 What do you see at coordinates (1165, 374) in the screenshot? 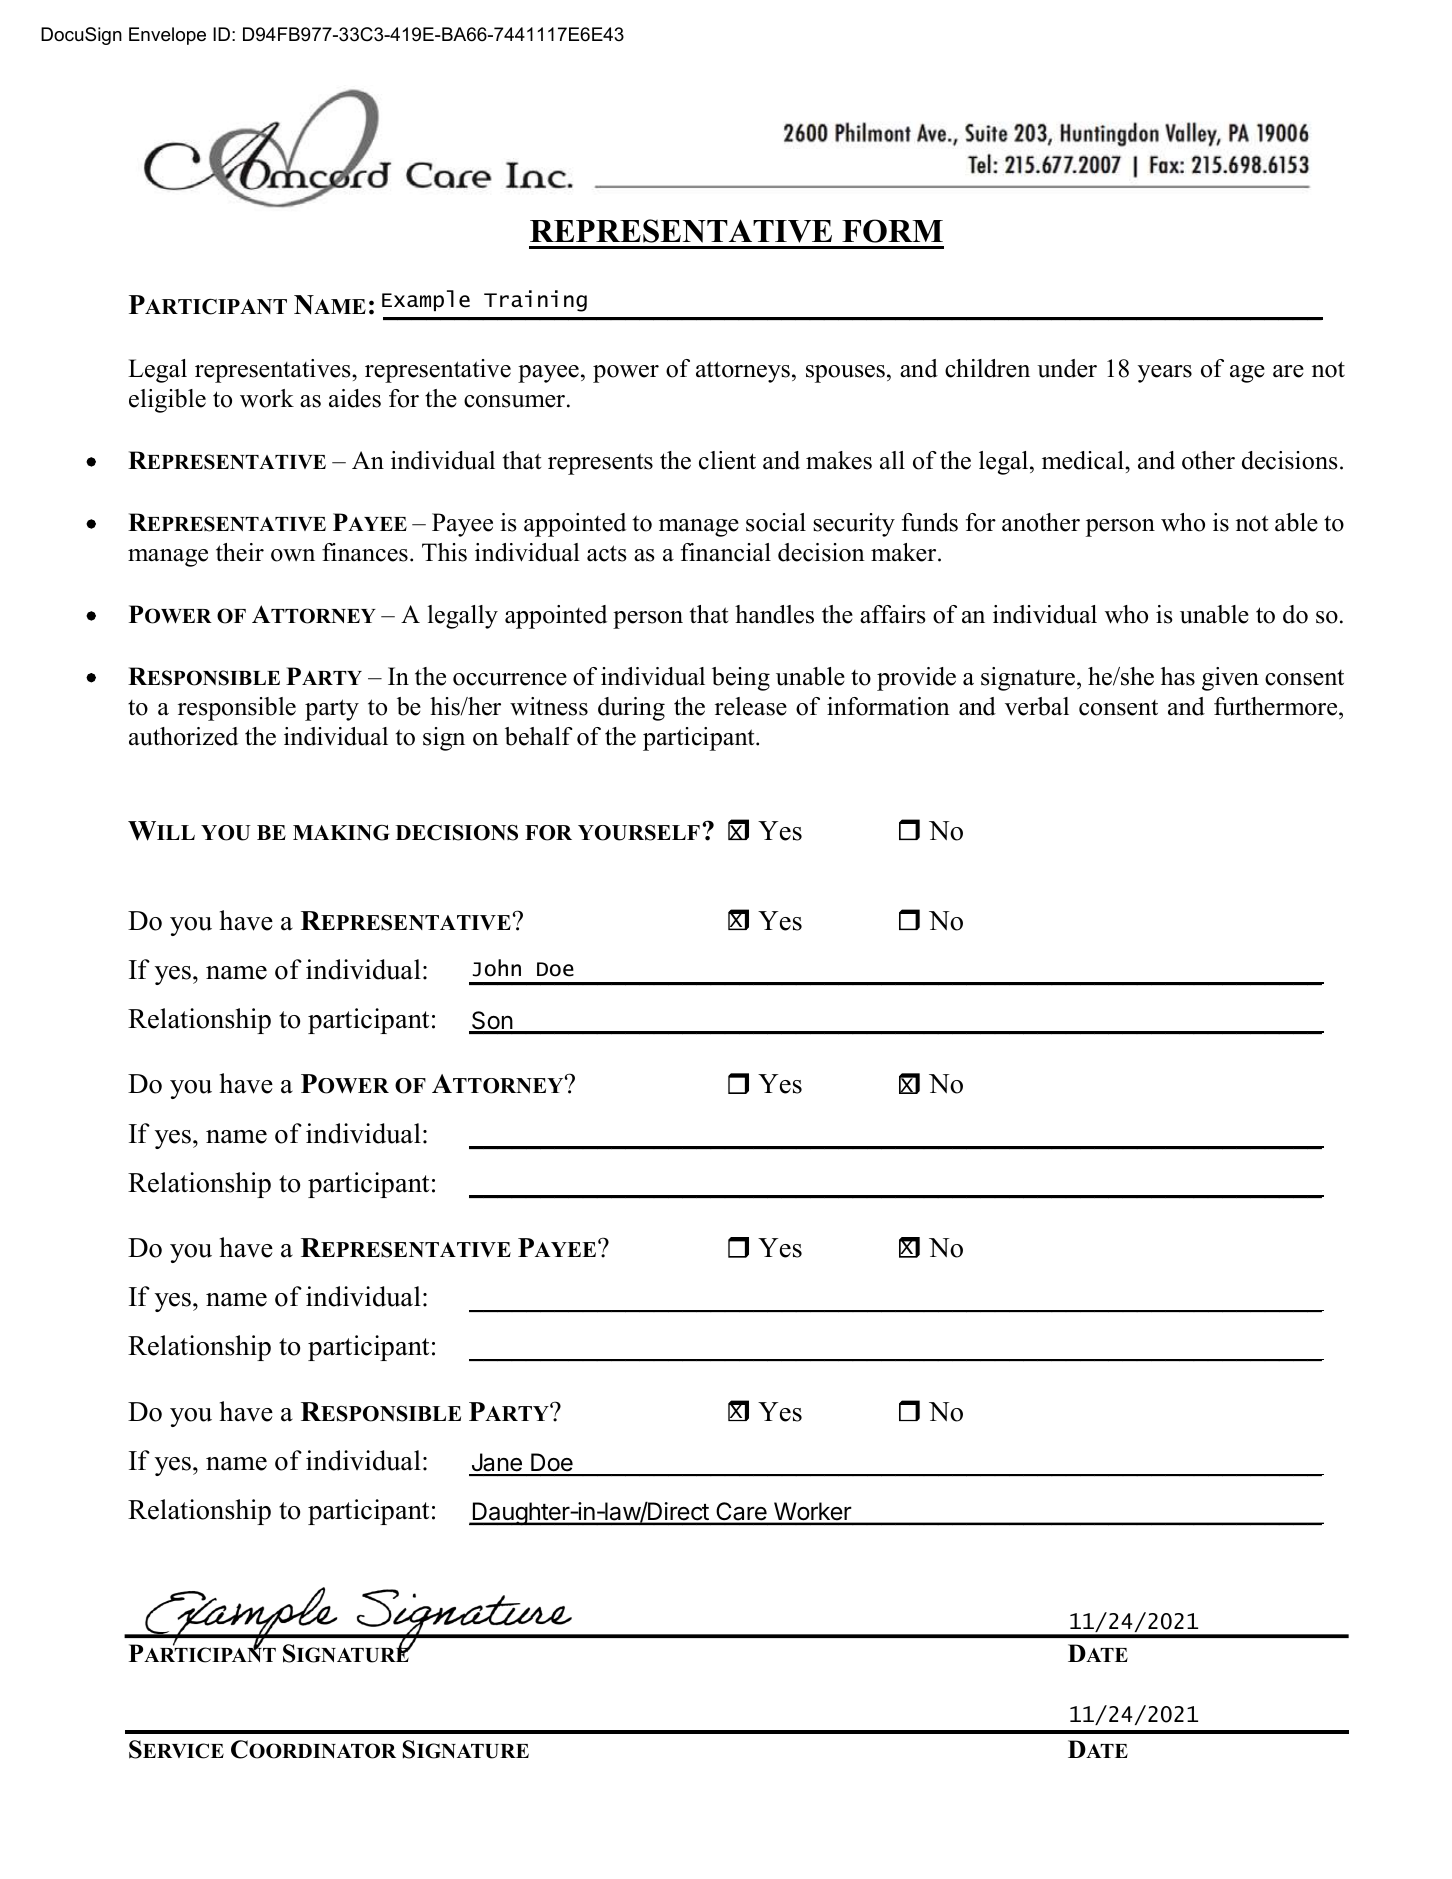
I see `years` at bounding box center [1165, 374].
